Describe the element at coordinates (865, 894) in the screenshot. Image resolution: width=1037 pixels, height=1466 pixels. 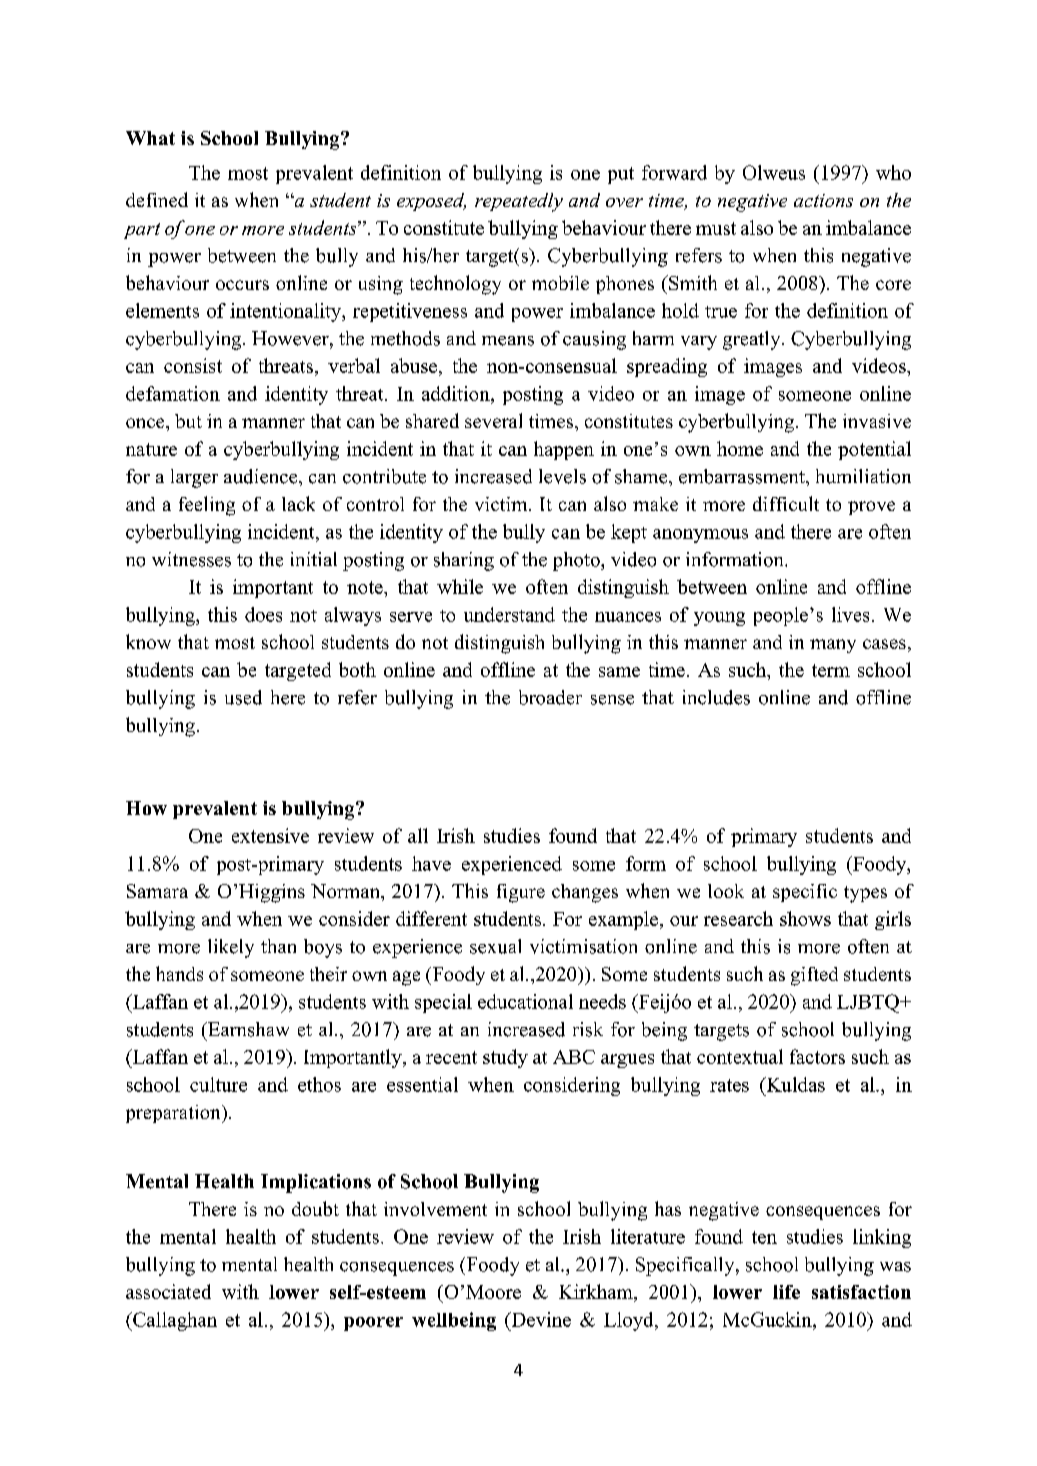
I see `types` at that location.
